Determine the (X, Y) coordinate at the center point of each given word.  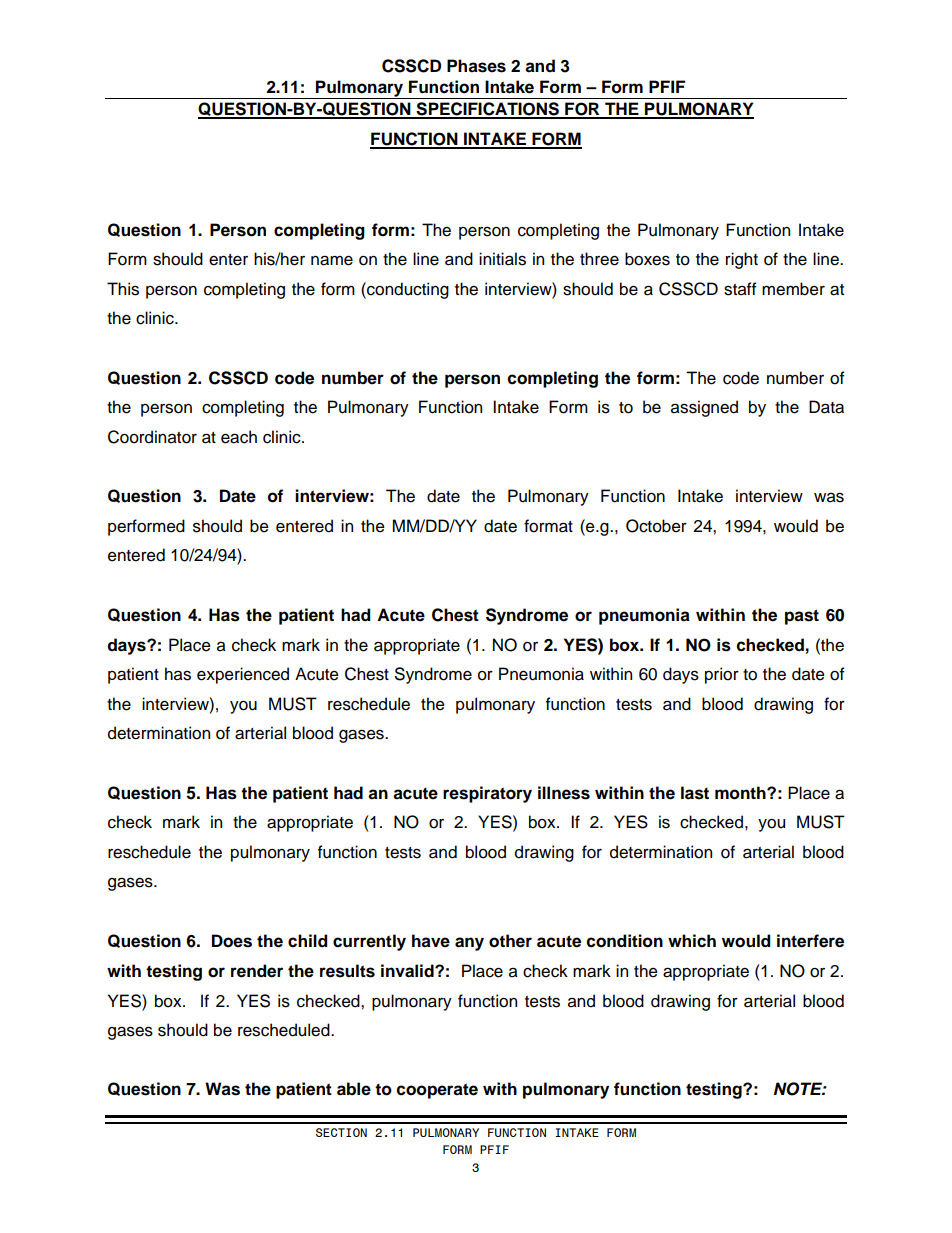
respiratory (487, 794)
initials (502, 259)
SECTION (341, 1132)
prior (722, 675)
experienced (243, 675)
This (123, 289)
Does (232, 941)
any (469, 944)
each (239, 437)
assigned (704, 408)
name (332, 260)
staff (740, 289)
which (692, 941)
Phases (476, 66)
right (742, 260)
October (656, 526)
